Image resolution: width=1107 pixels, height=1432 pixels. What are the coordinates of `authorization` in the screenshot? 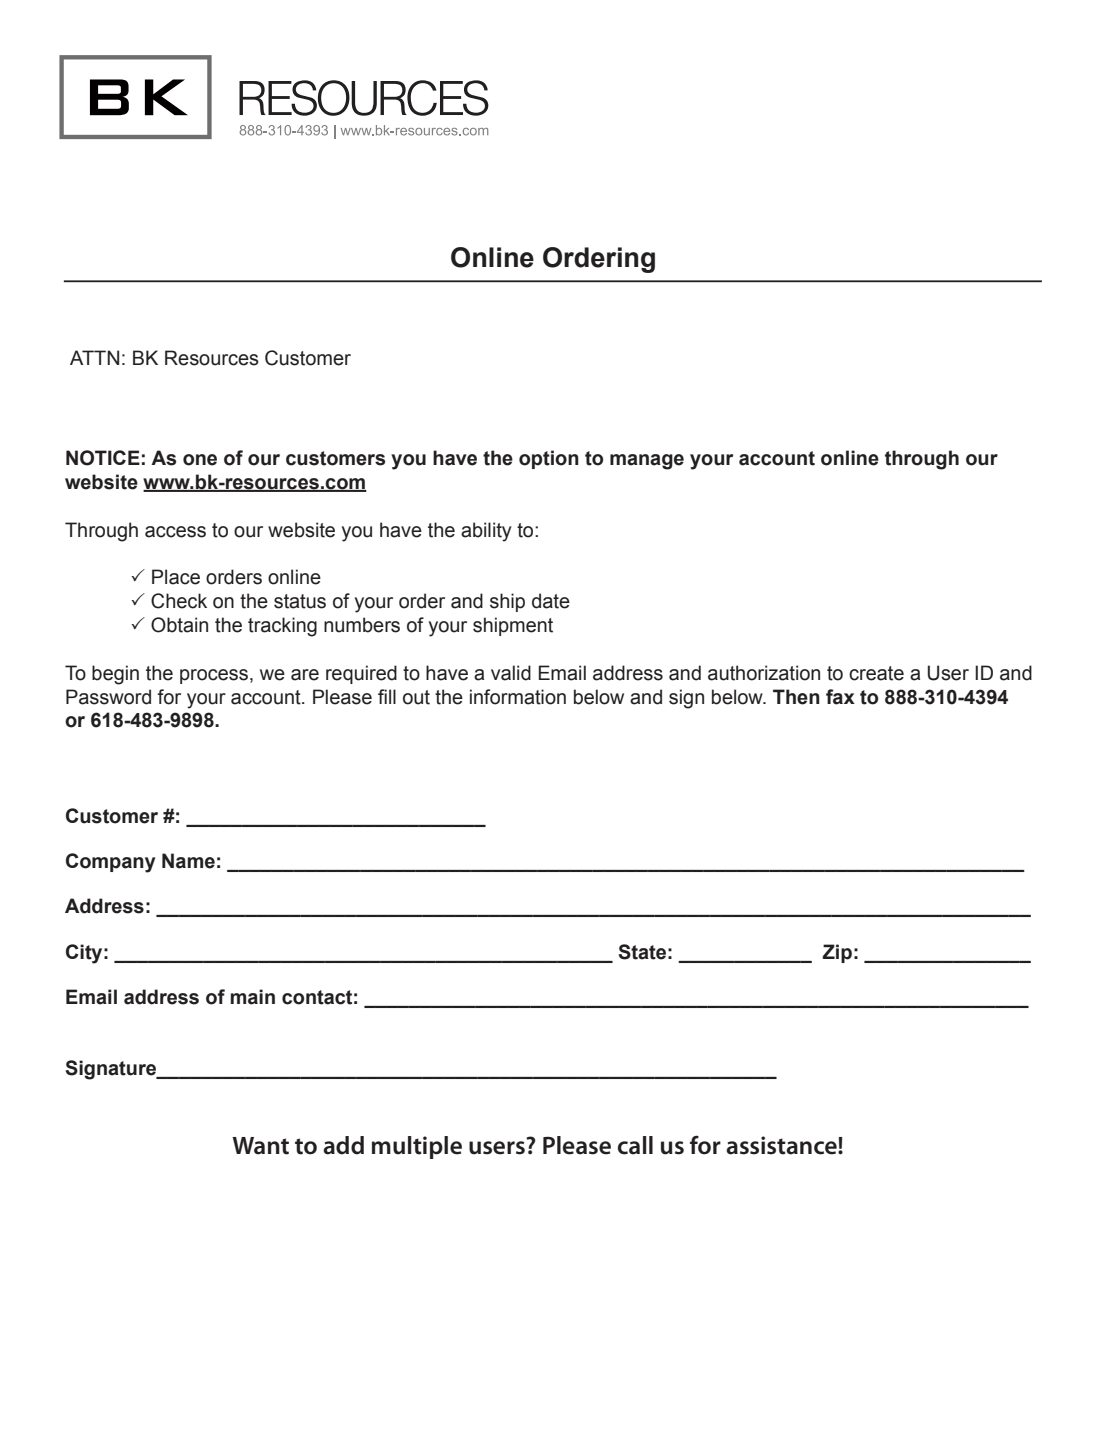 It's located at (764, 673).
